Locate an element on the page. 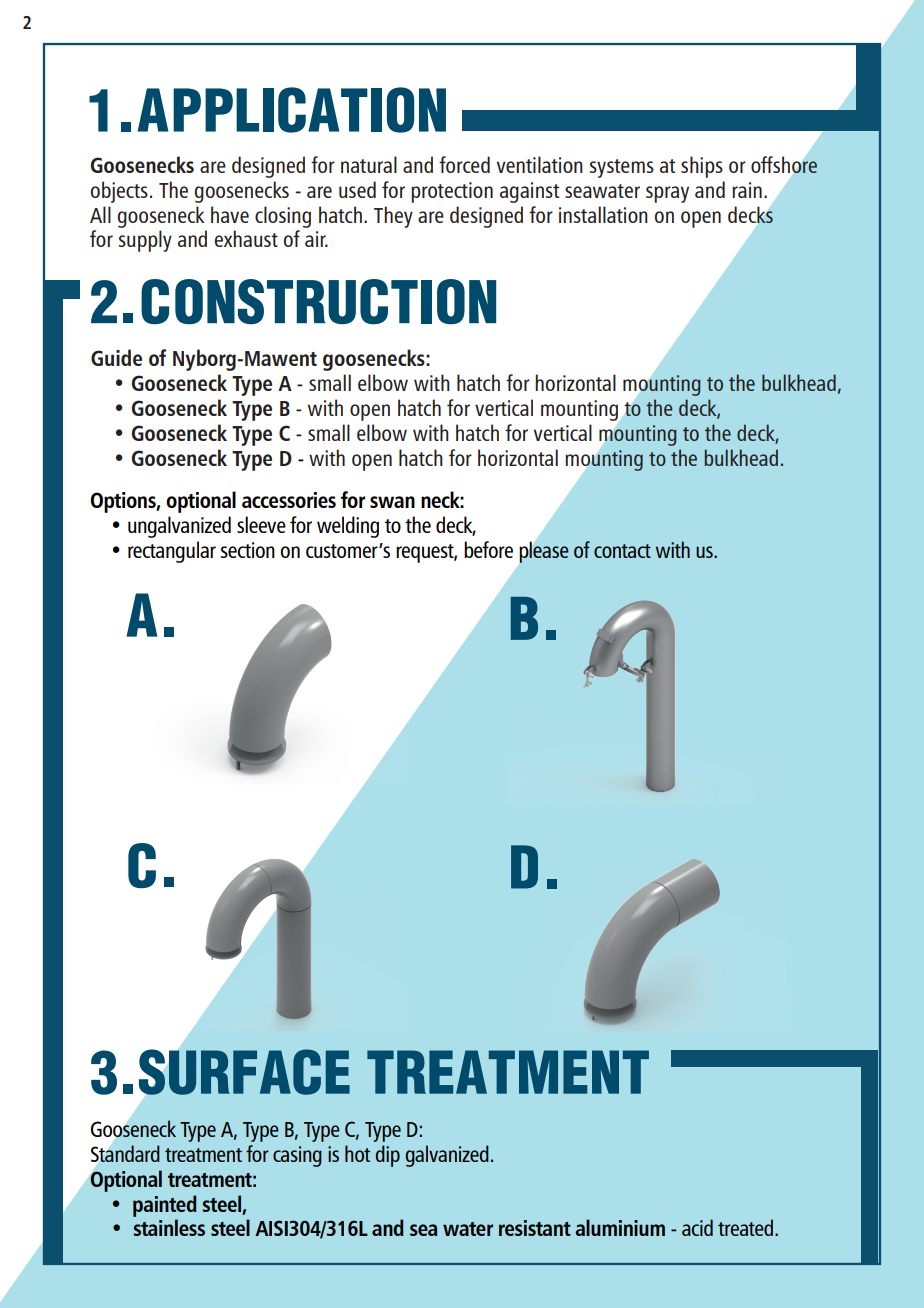  have is located at coordinates (230, 214).
